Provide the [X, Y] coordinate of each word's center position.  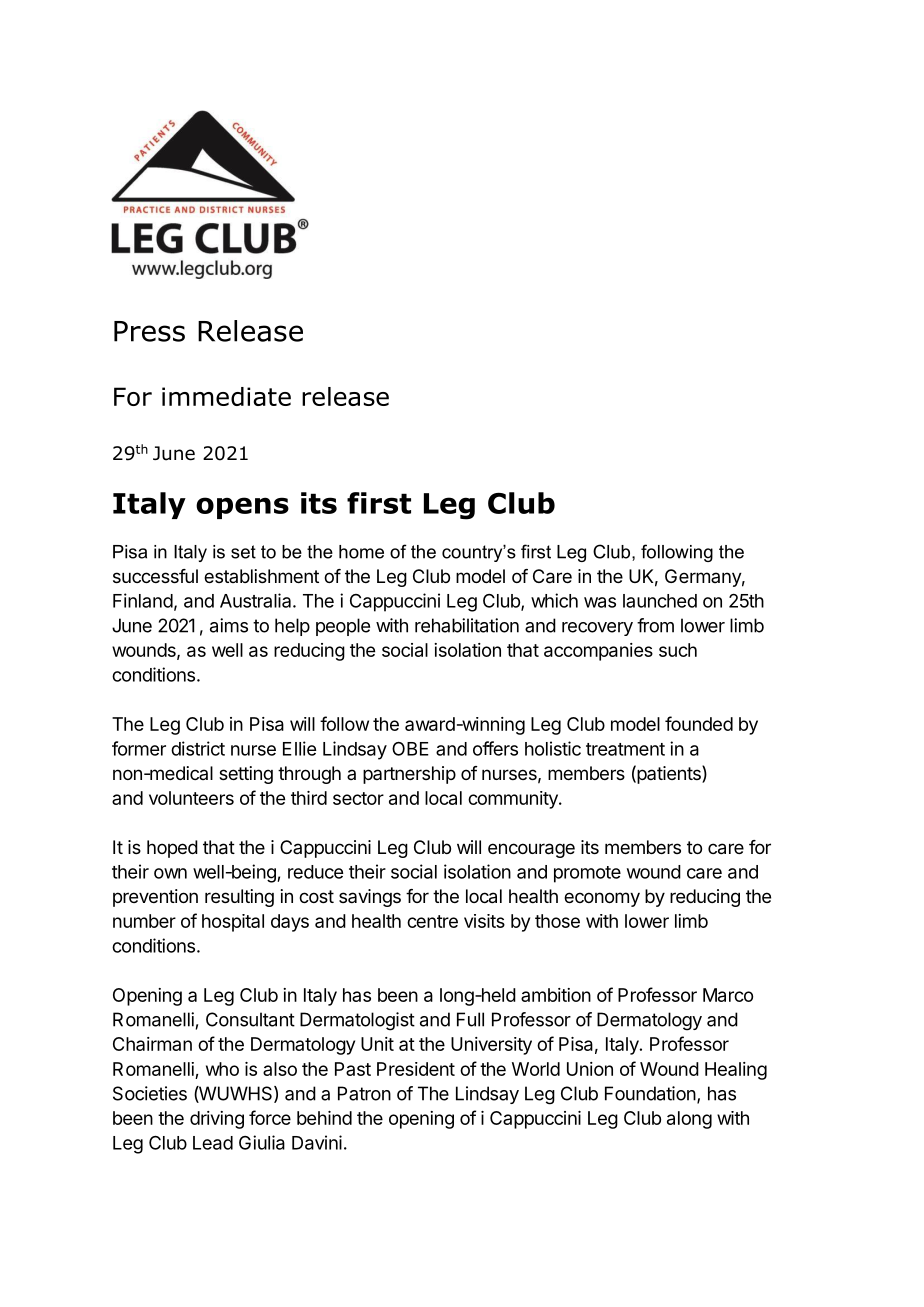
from [655, 625]
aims [229, 625]
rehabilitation [467, 625]
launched [660, 601]
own [170, 873]
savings [370, 898]
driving [217, 1120]
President [416, 1069]
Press [149, 331]
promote [587, 874]
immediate [226, 396]
